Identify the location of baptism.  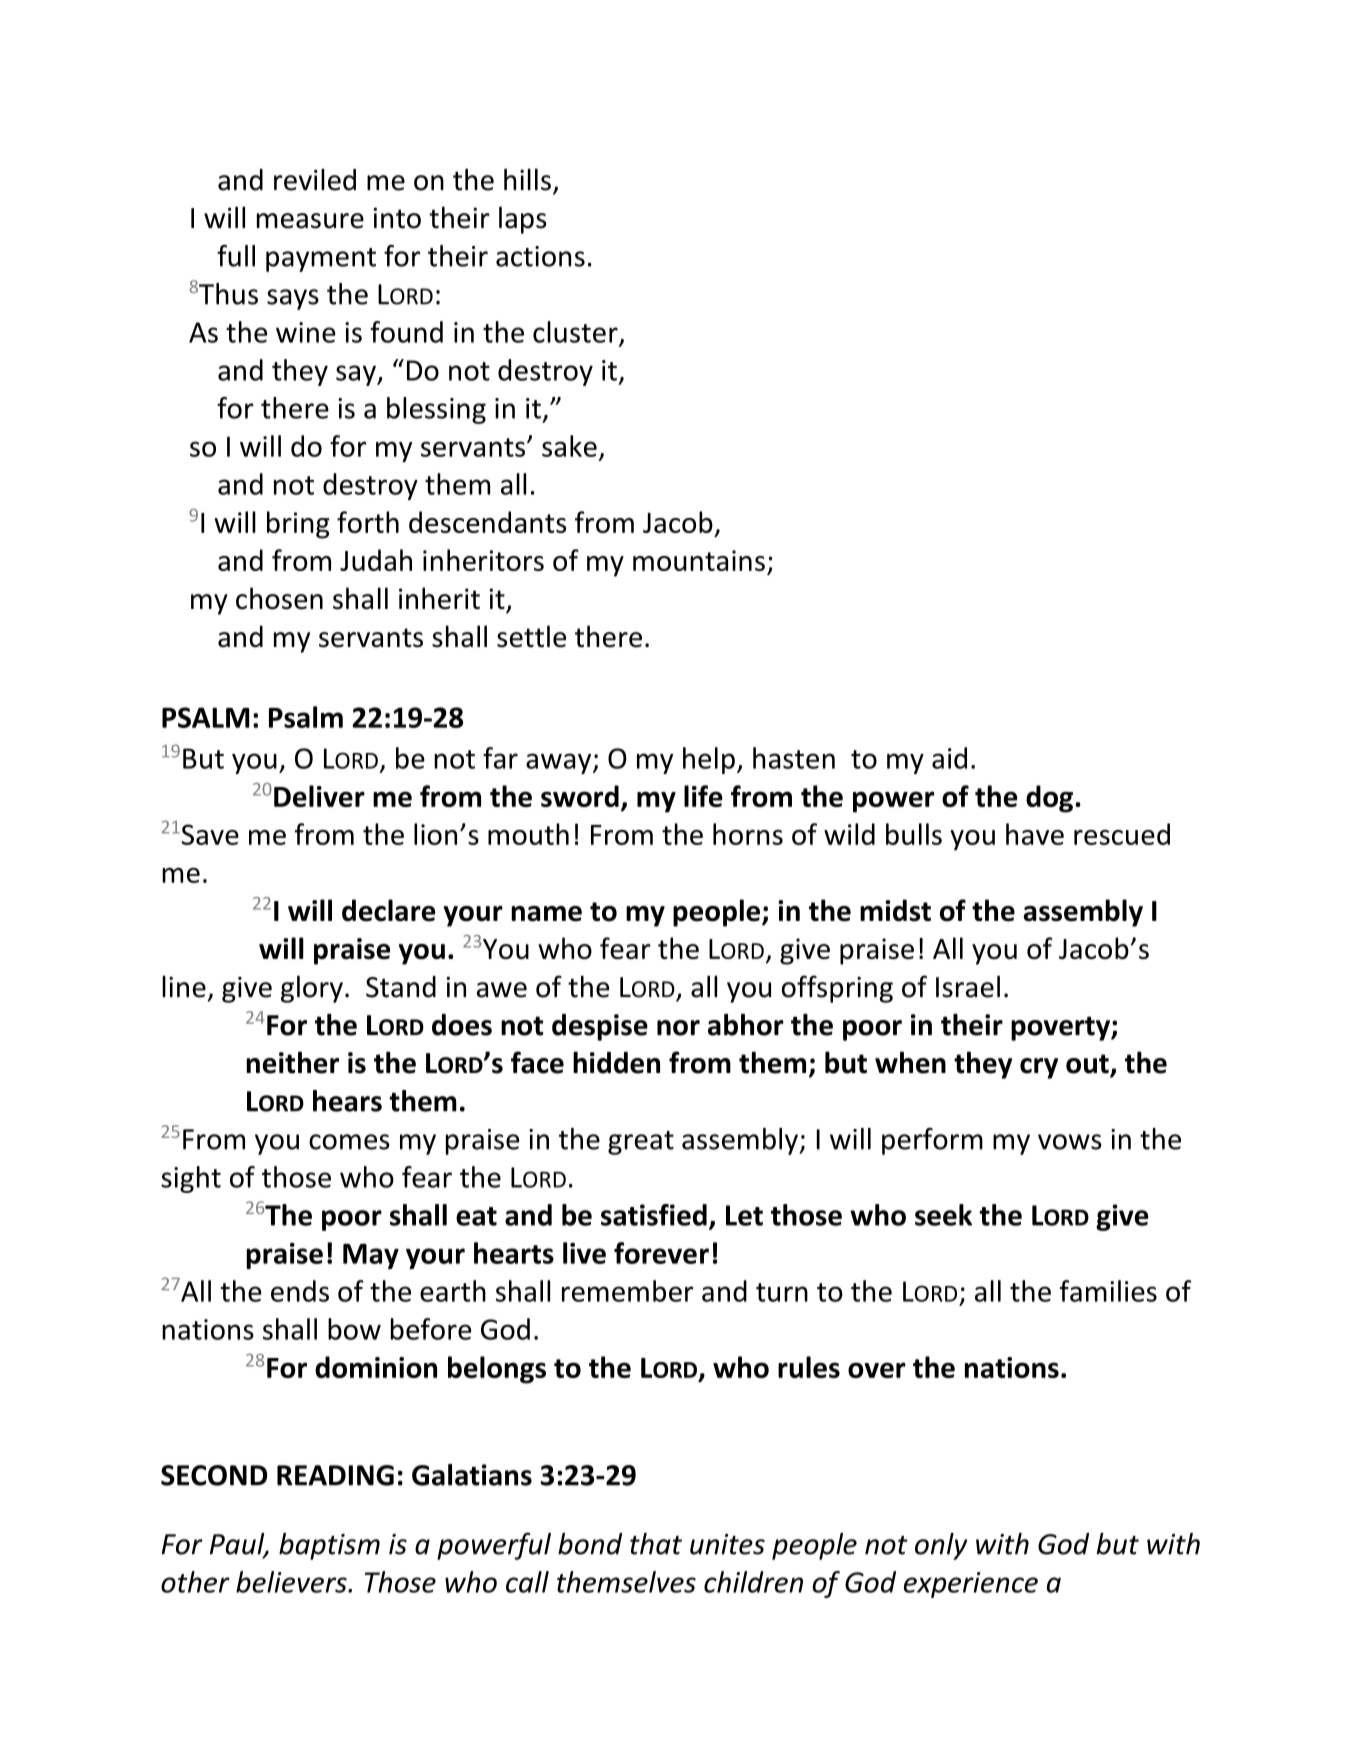
(329, 1546).
